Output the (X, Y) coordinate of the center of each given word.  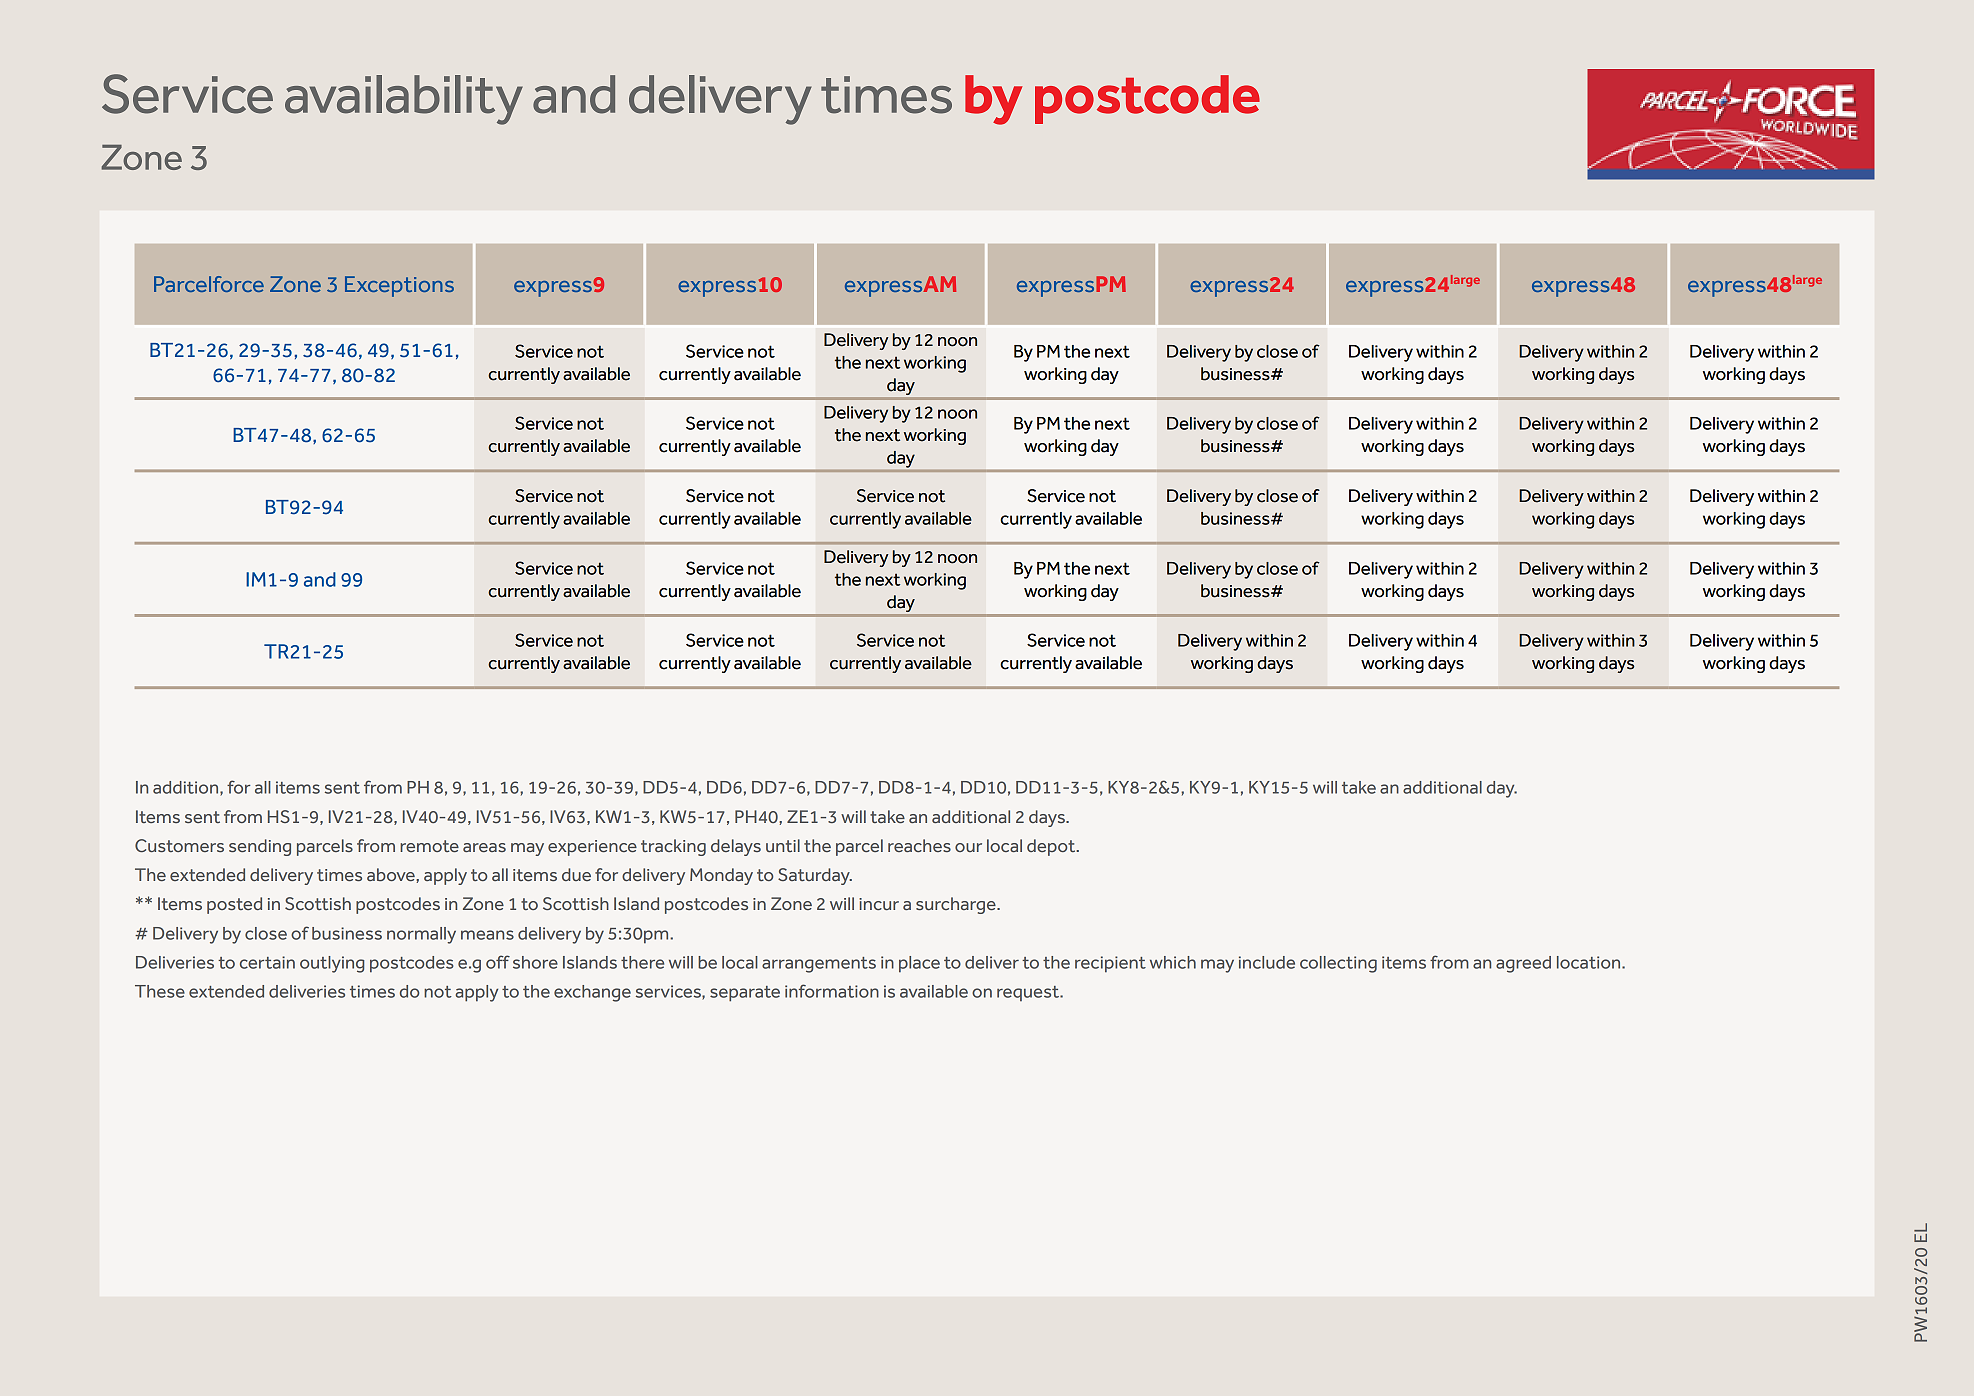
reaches (919, 845)
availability (404, 100)
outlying (332, 964)
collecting (1338, 964)
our (968, 847)
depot (1052, 847)
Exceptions (399, 286)
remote (429, 846)
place (919, 964)
